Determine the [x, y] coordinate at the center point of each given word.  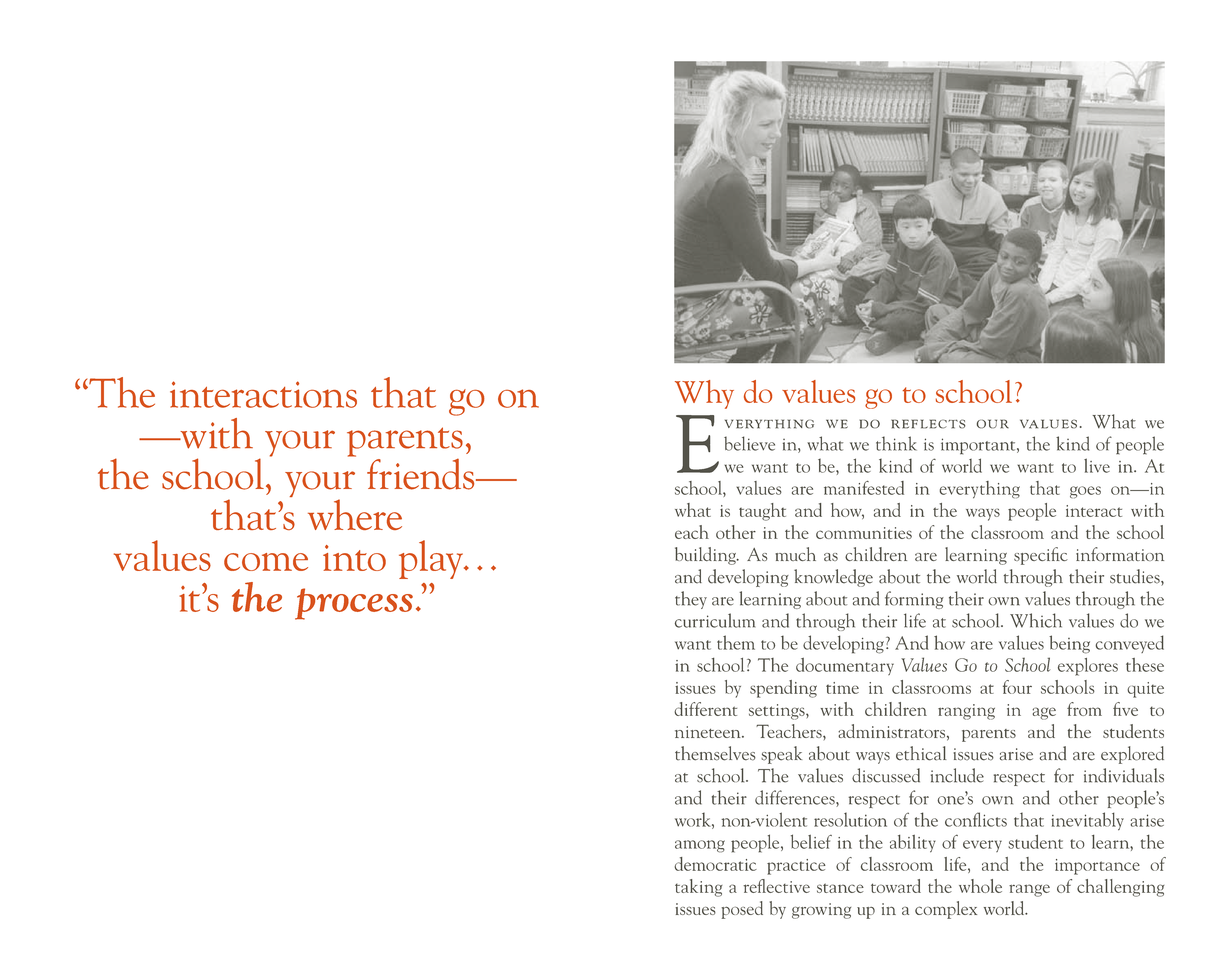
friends [422, 474]
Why [704, 394]
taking [699, 888]
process [354, 604]
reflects [928, 424]
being [1069, 644]
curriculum [715, 620]
